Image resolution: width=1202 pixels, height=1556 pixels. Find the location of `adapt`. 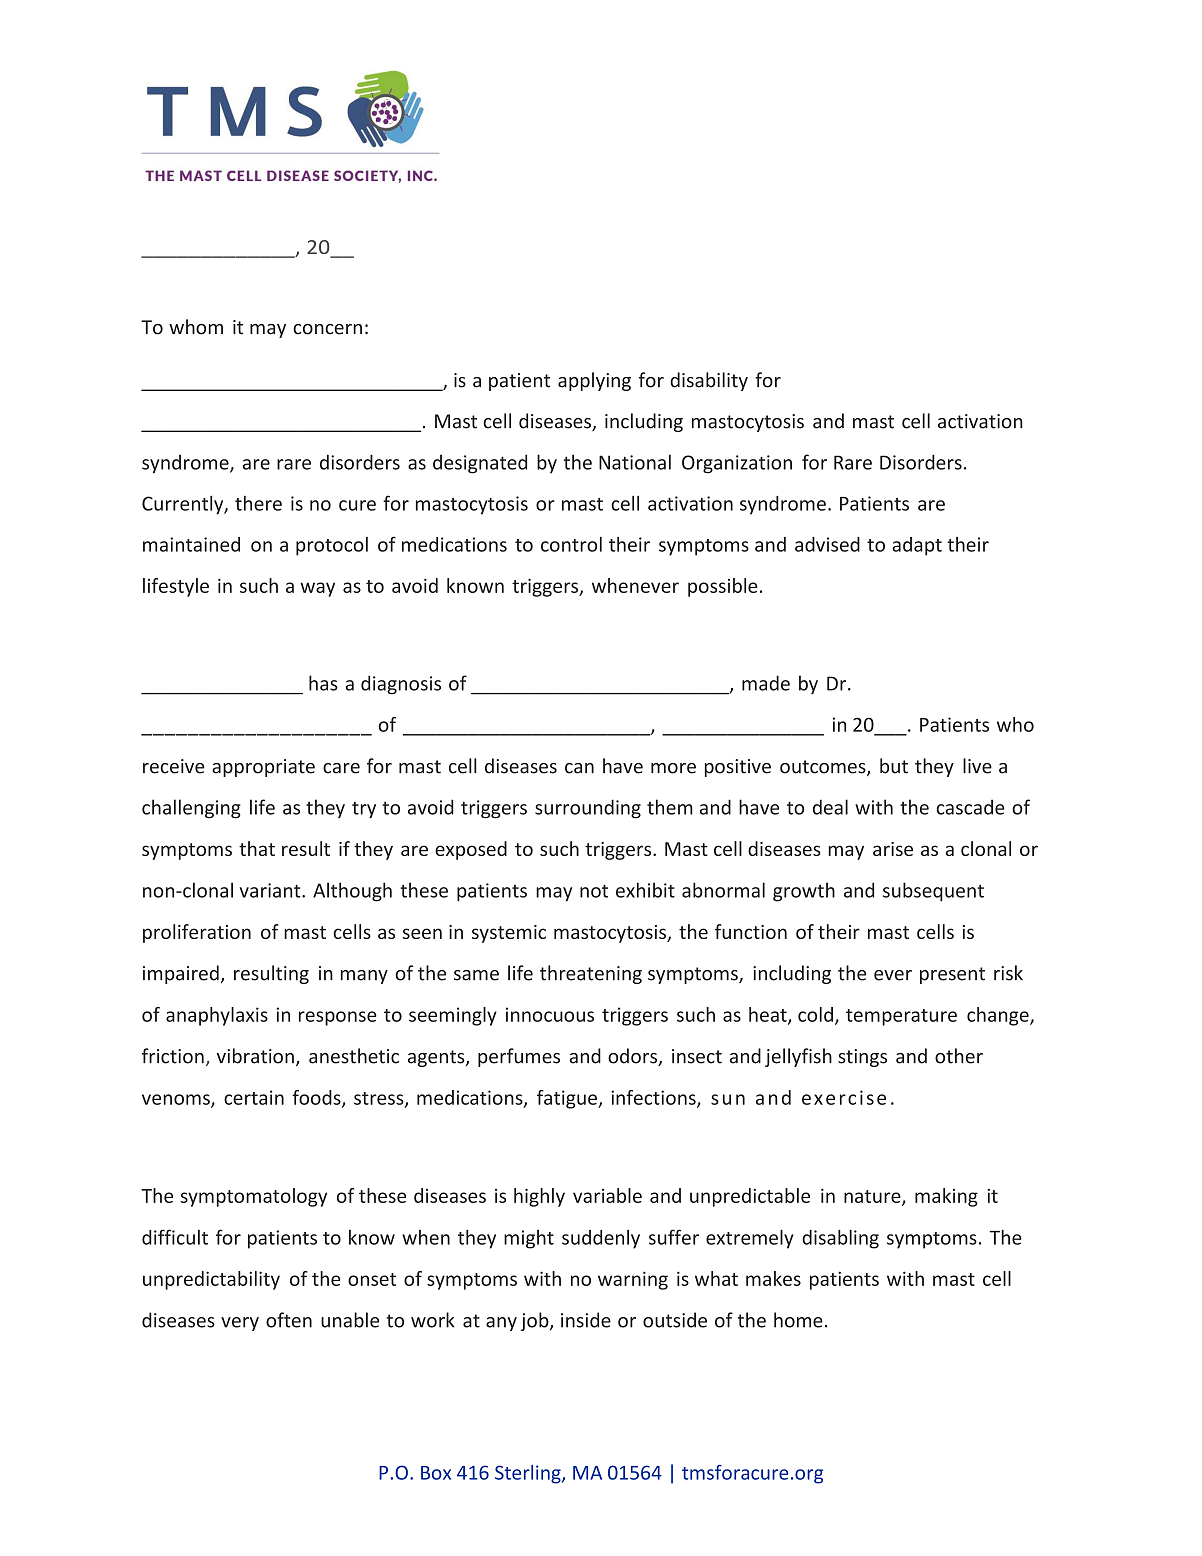

adapt is located at coordinates (917, 546).
